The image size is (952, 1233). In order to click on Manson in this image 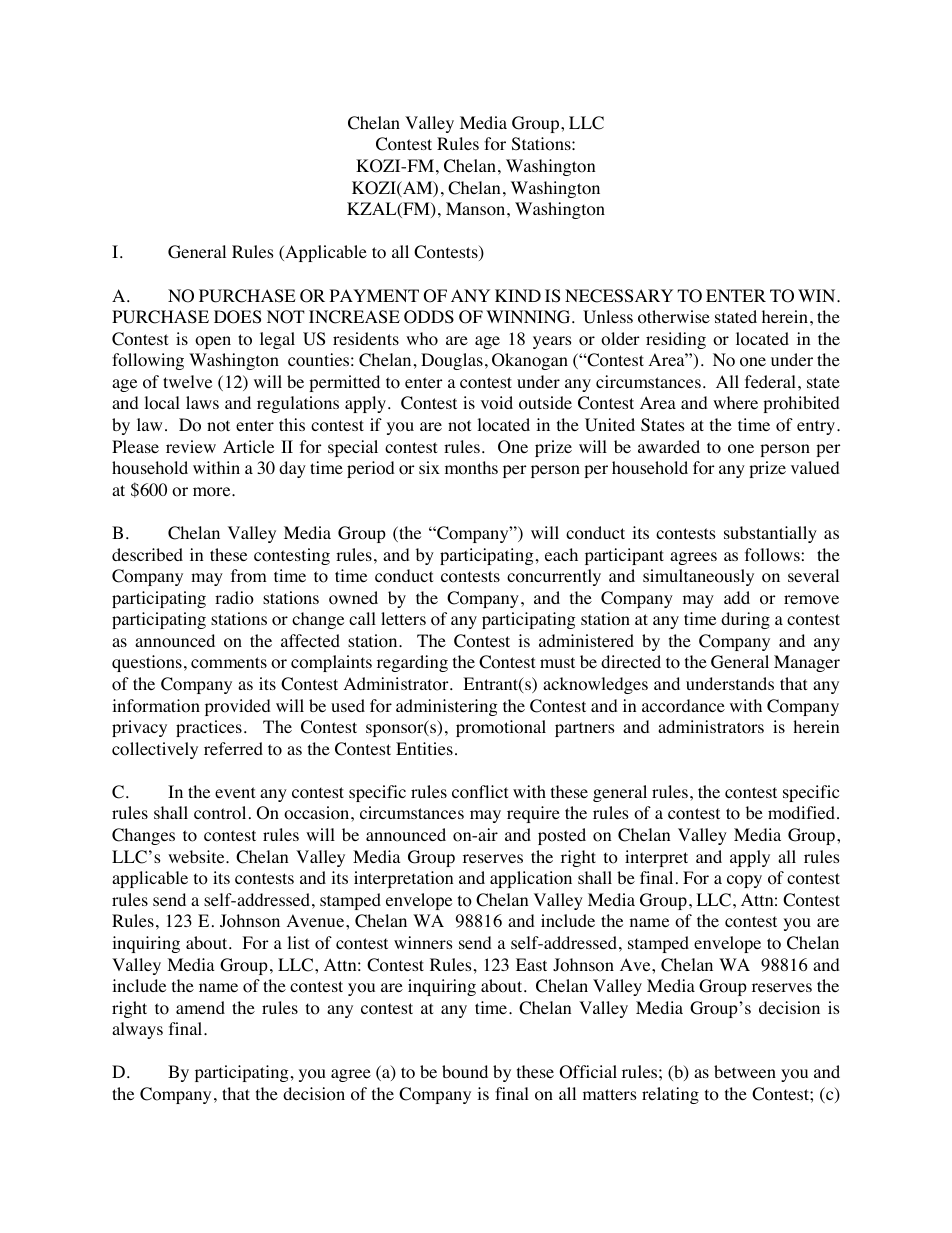, I will do `click(477, 209)`.
